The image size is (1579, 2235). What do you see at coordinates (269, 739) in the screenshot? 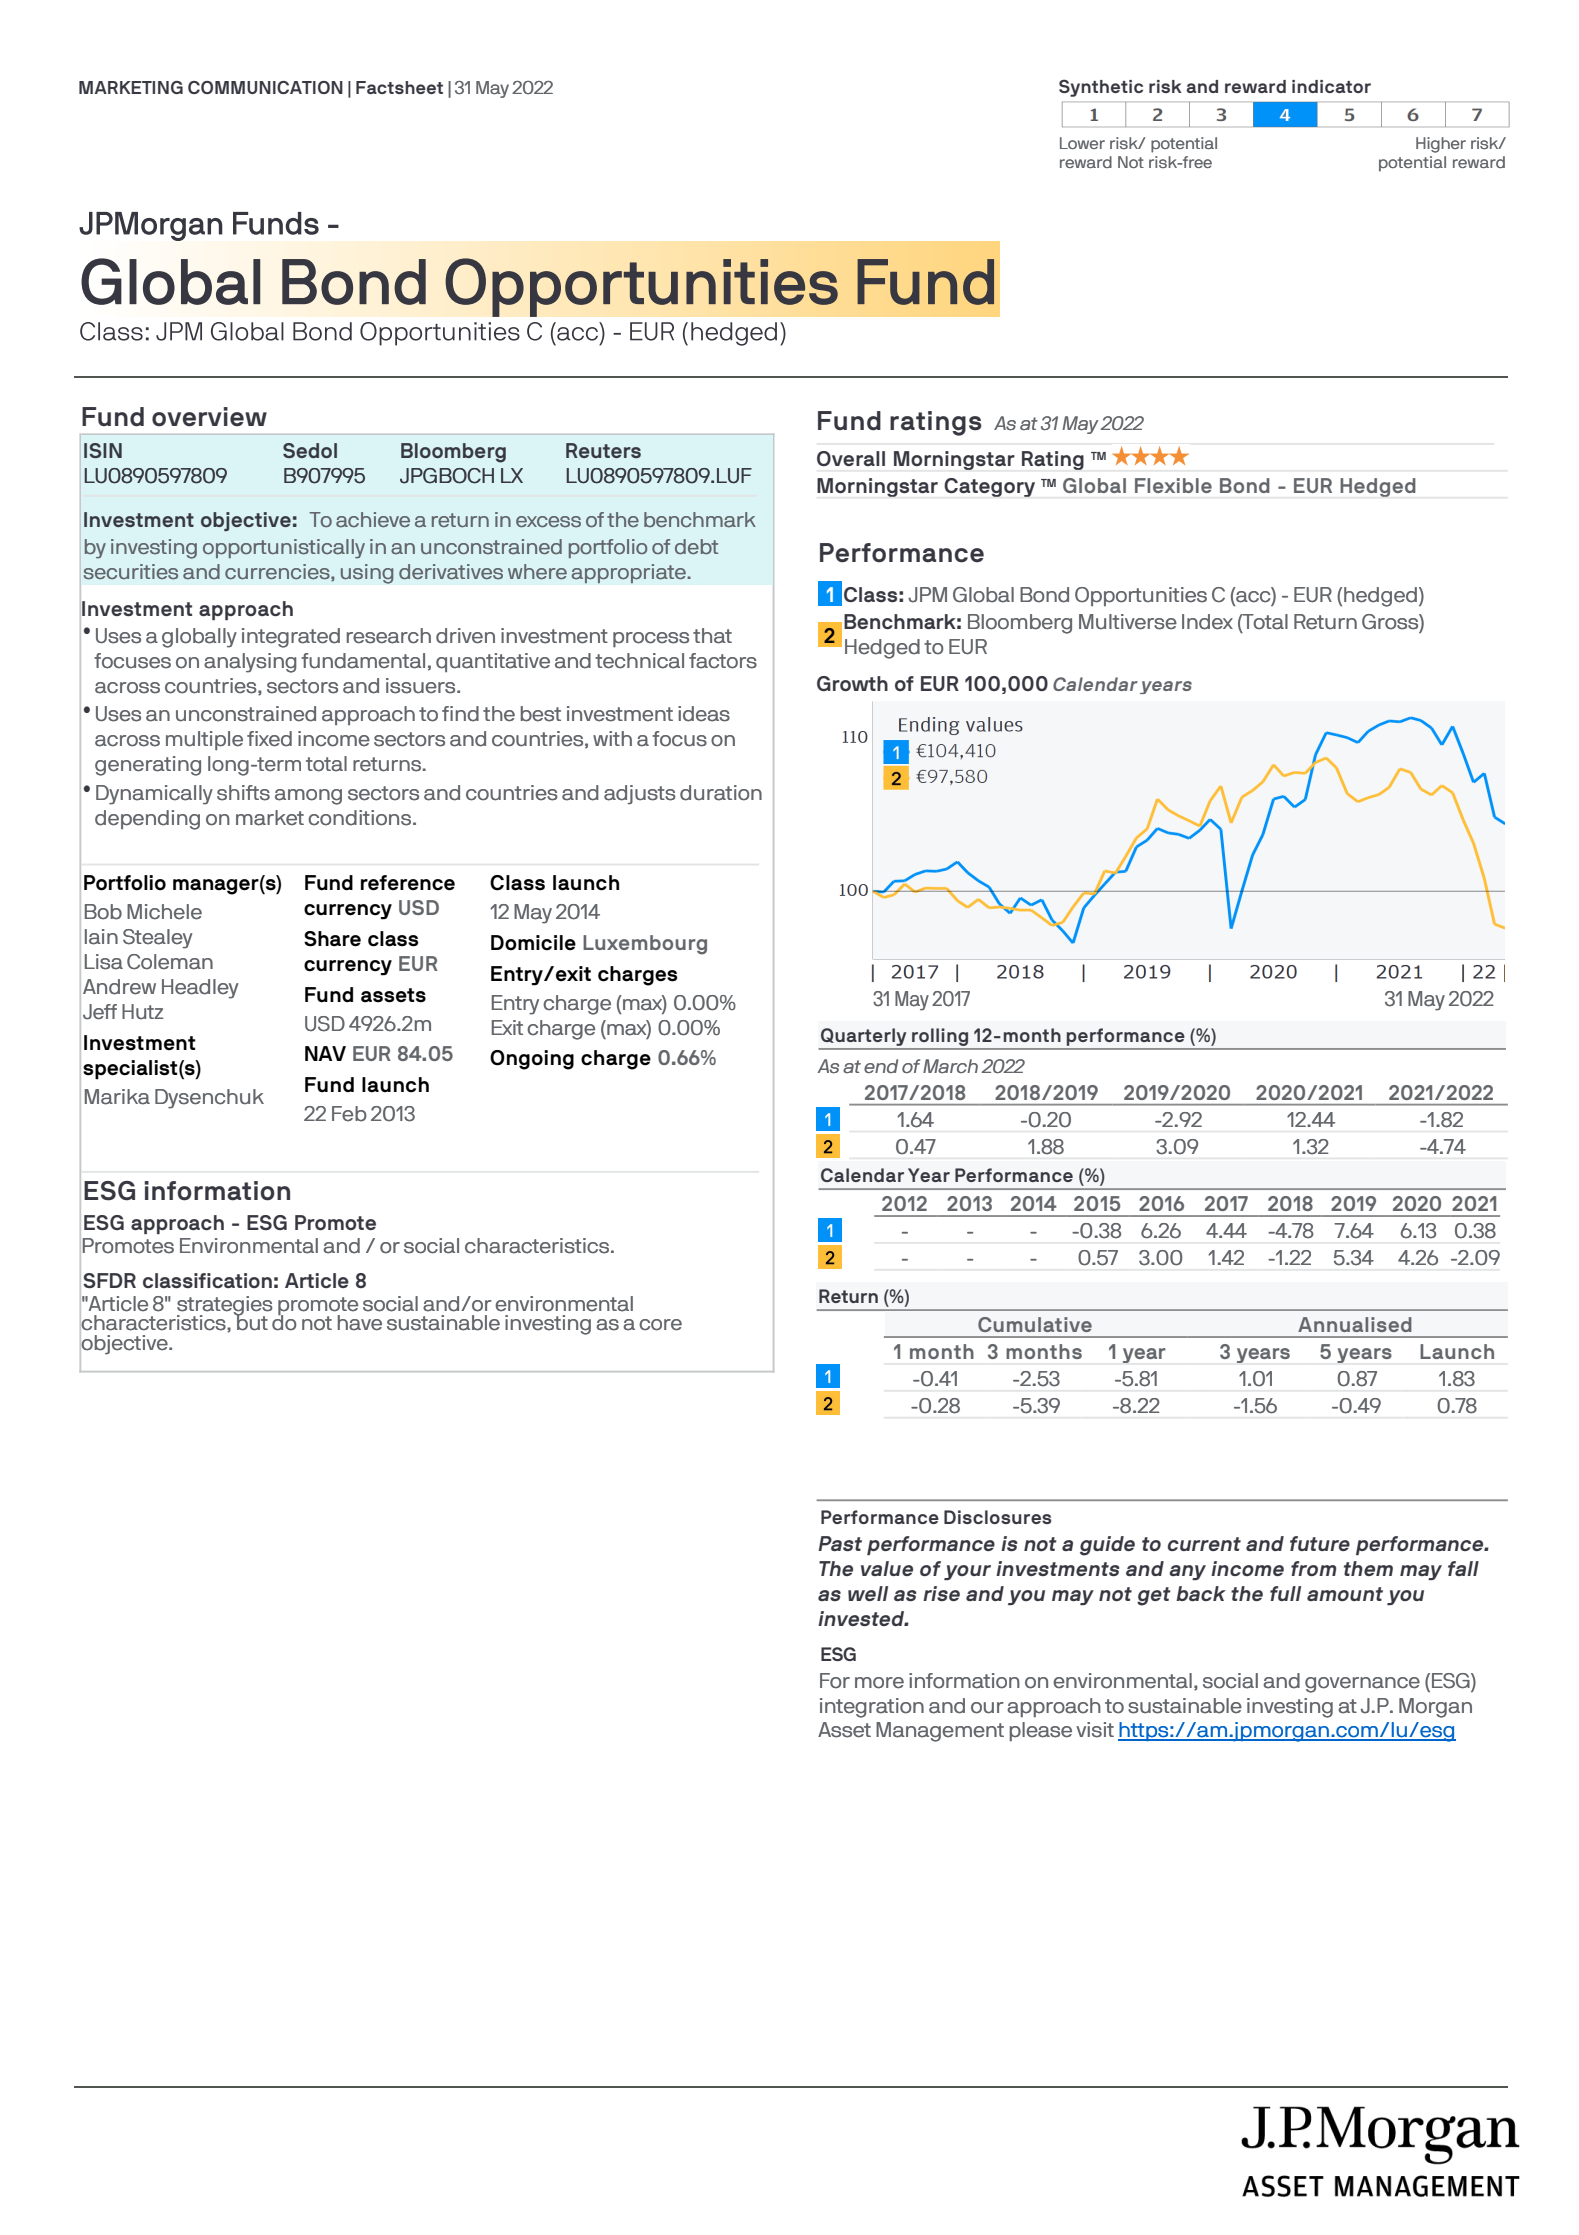
I see `fixed` at bounding box center [269, 739].
